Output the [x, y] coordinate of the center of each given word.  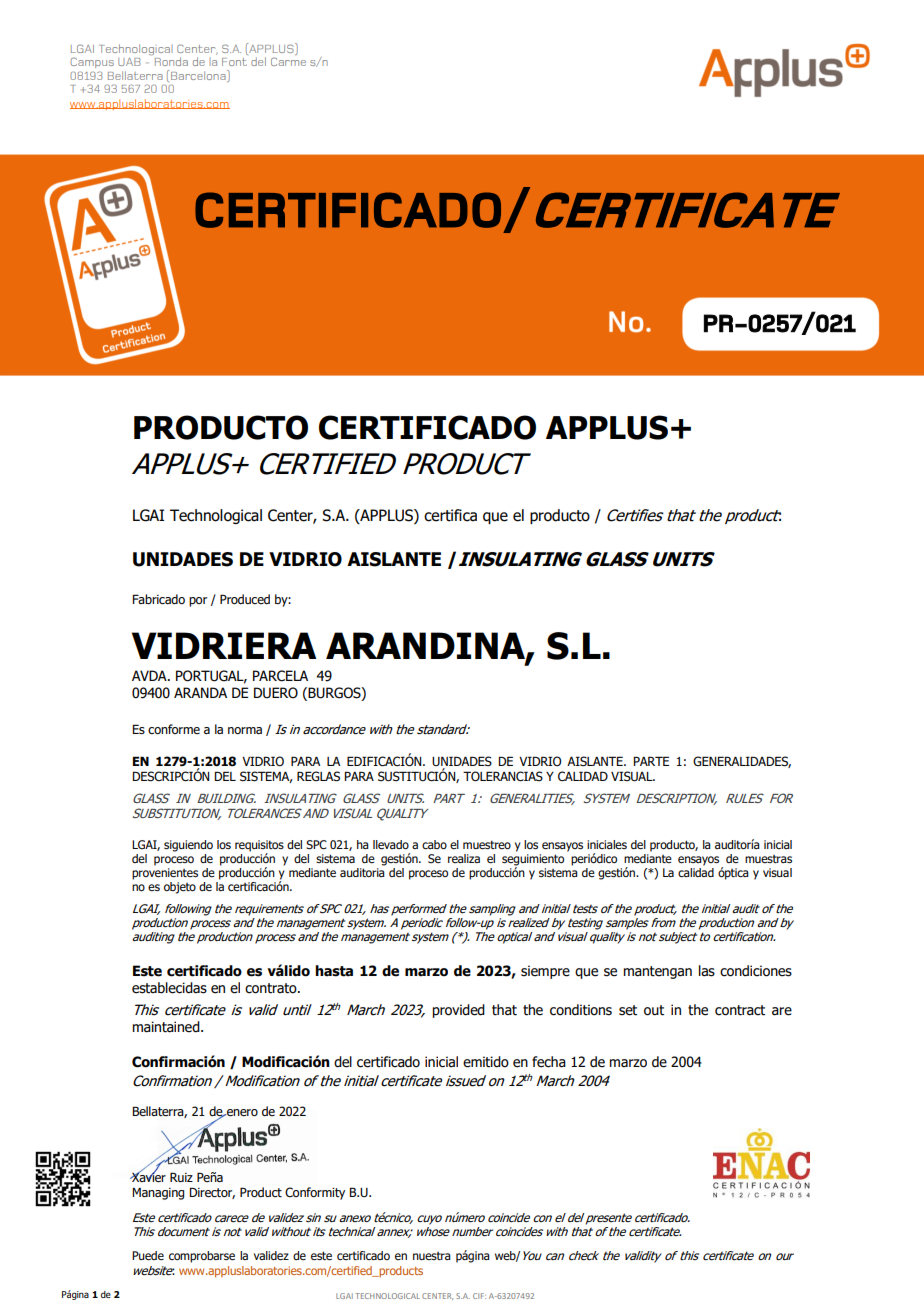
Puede [148, 1256]
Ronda [171, 61]
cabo [434, 844]
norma [245, 730]
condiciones [756, 971]
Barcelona [199, 76]
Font [234, 62]
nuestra [432, 1256]
